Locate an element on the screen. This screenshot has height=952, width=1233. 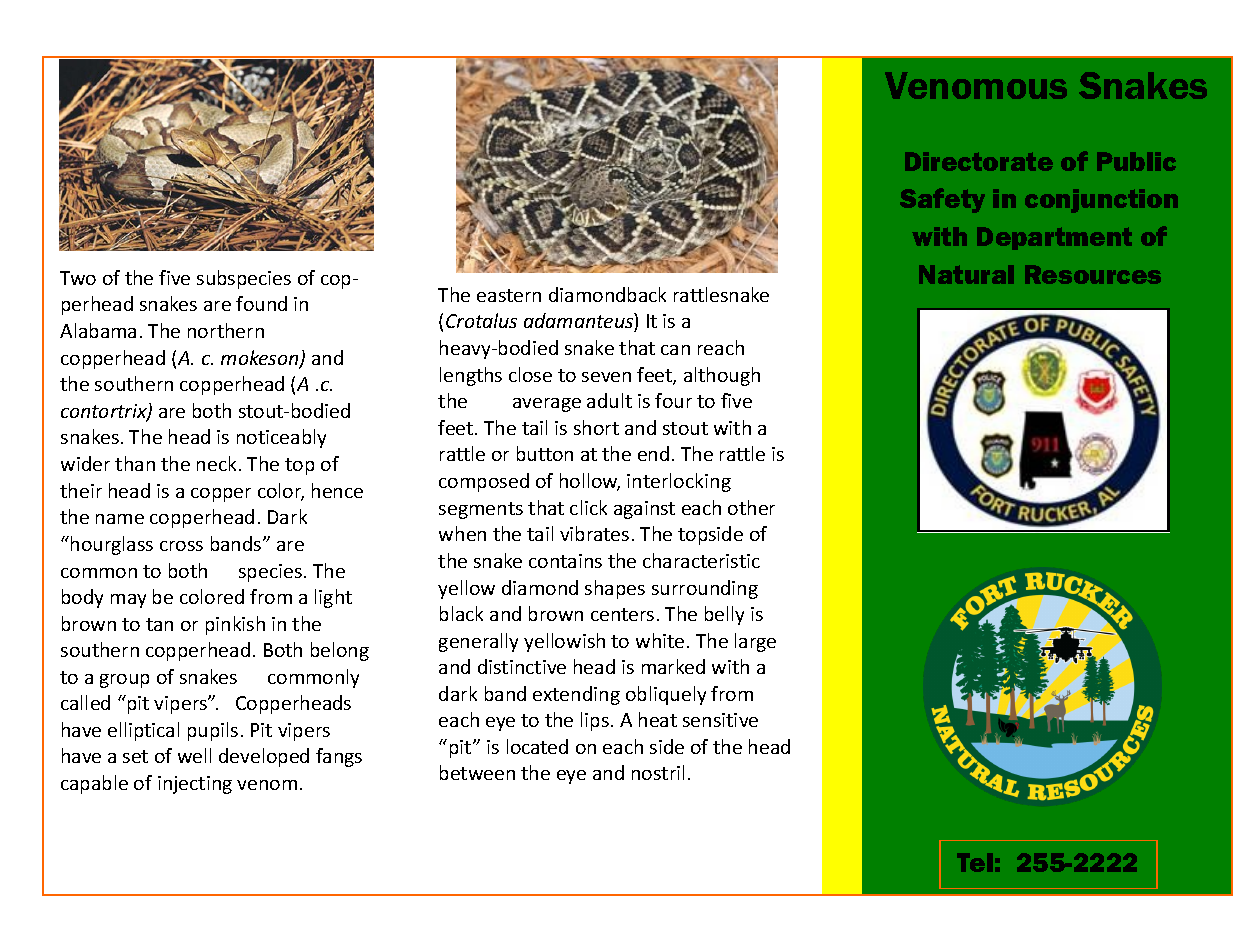
interlocking is located at coordinates (679, 482).
